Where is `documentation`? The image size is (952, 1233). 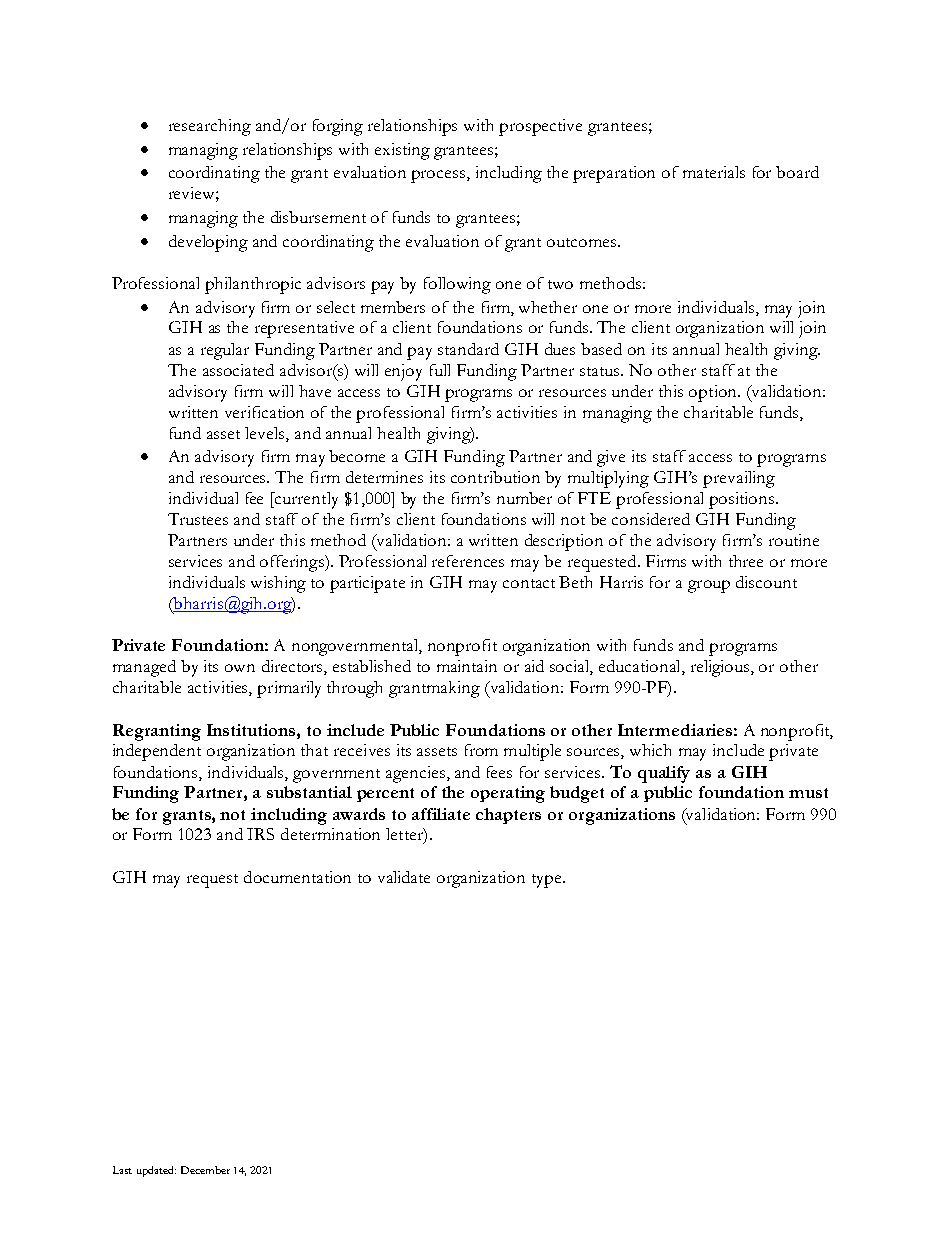 documentation is located at coordinates (297, 877).
